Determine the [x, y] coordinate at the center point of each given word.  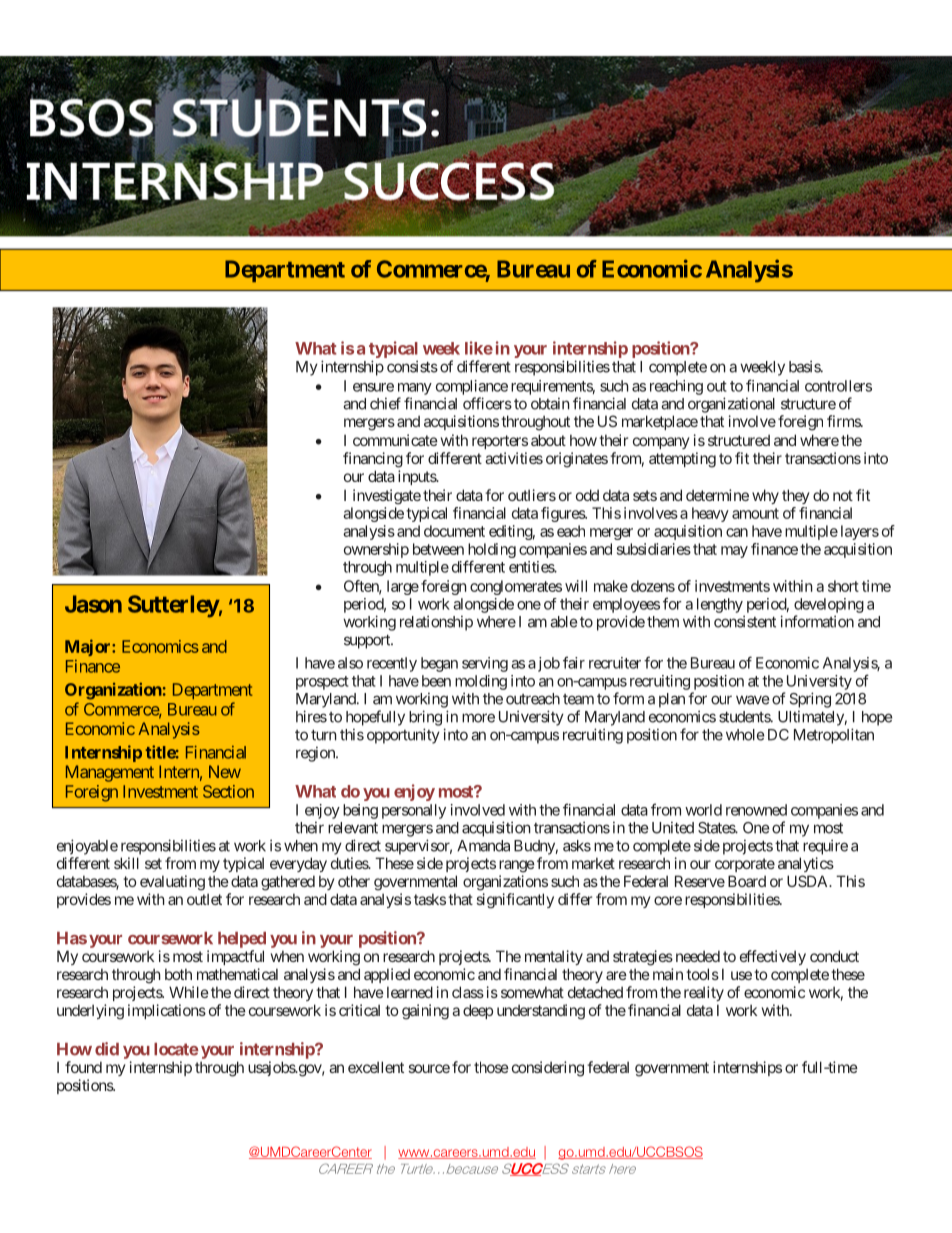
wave [752, 700]
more [478, 718]
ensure [373, 387]
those [491, 1067]
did [107, 1049]
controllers [838, 386]
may [734, 552]
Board [747, 881]
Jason [93, 604]
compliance [472, 387]
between [438, 549]
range [517, 866]
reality [704, 993]
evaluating [172, 883]
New [225, 771]
